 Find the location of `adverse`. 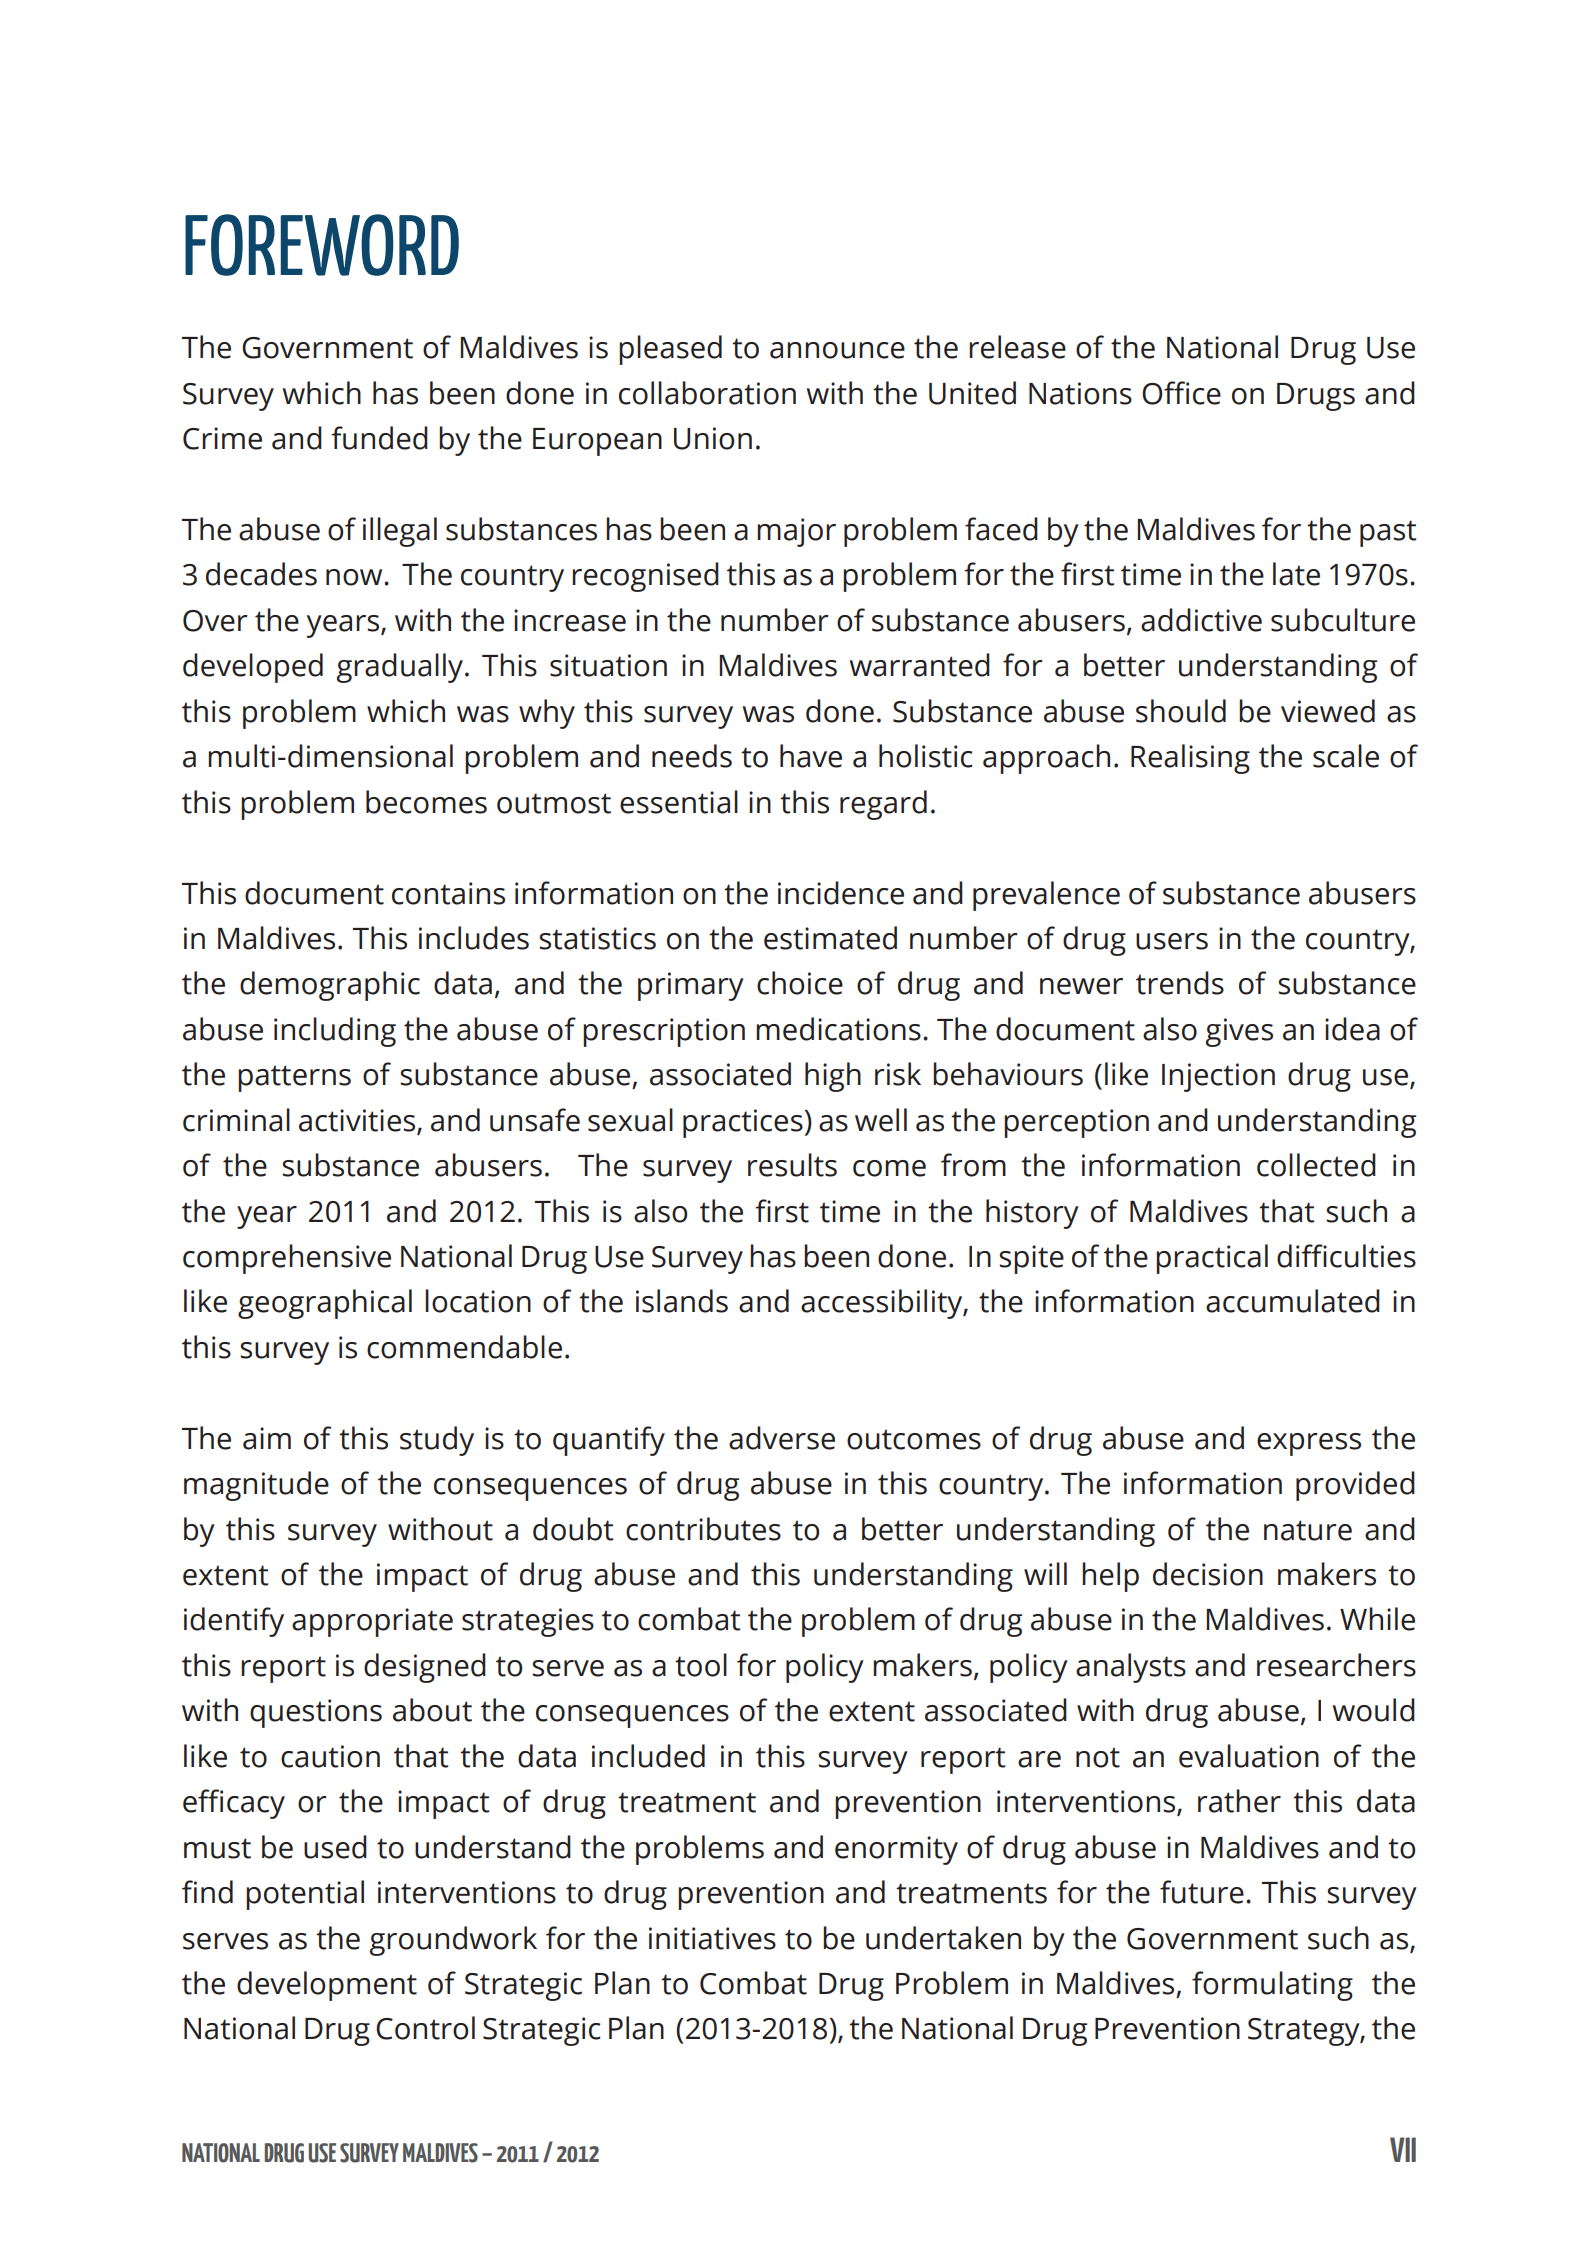

adverse is located at coordinates (782, 1438).
